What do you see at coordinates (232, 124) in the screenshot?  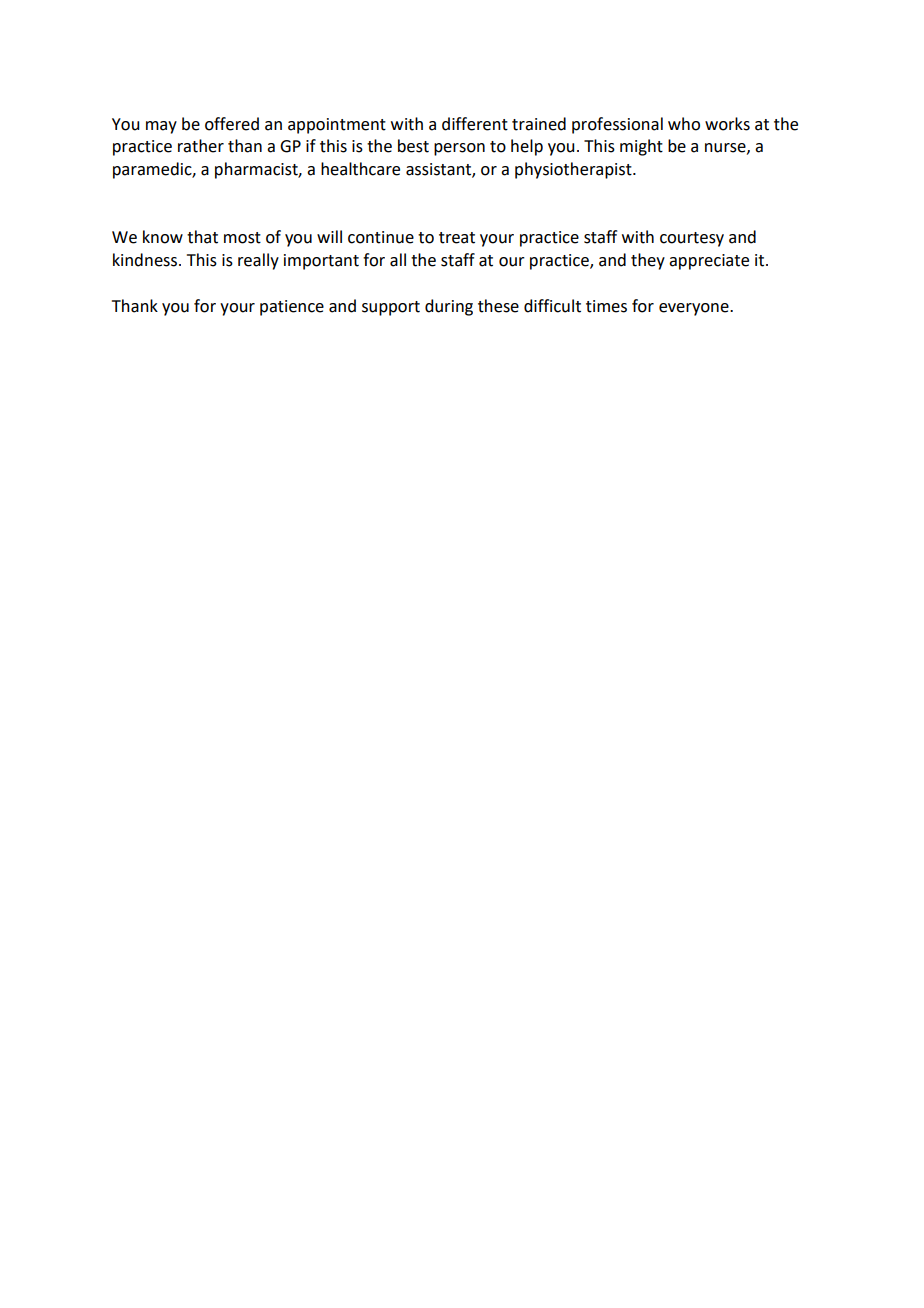 I see `offered` at bounding box center [232, 124].
